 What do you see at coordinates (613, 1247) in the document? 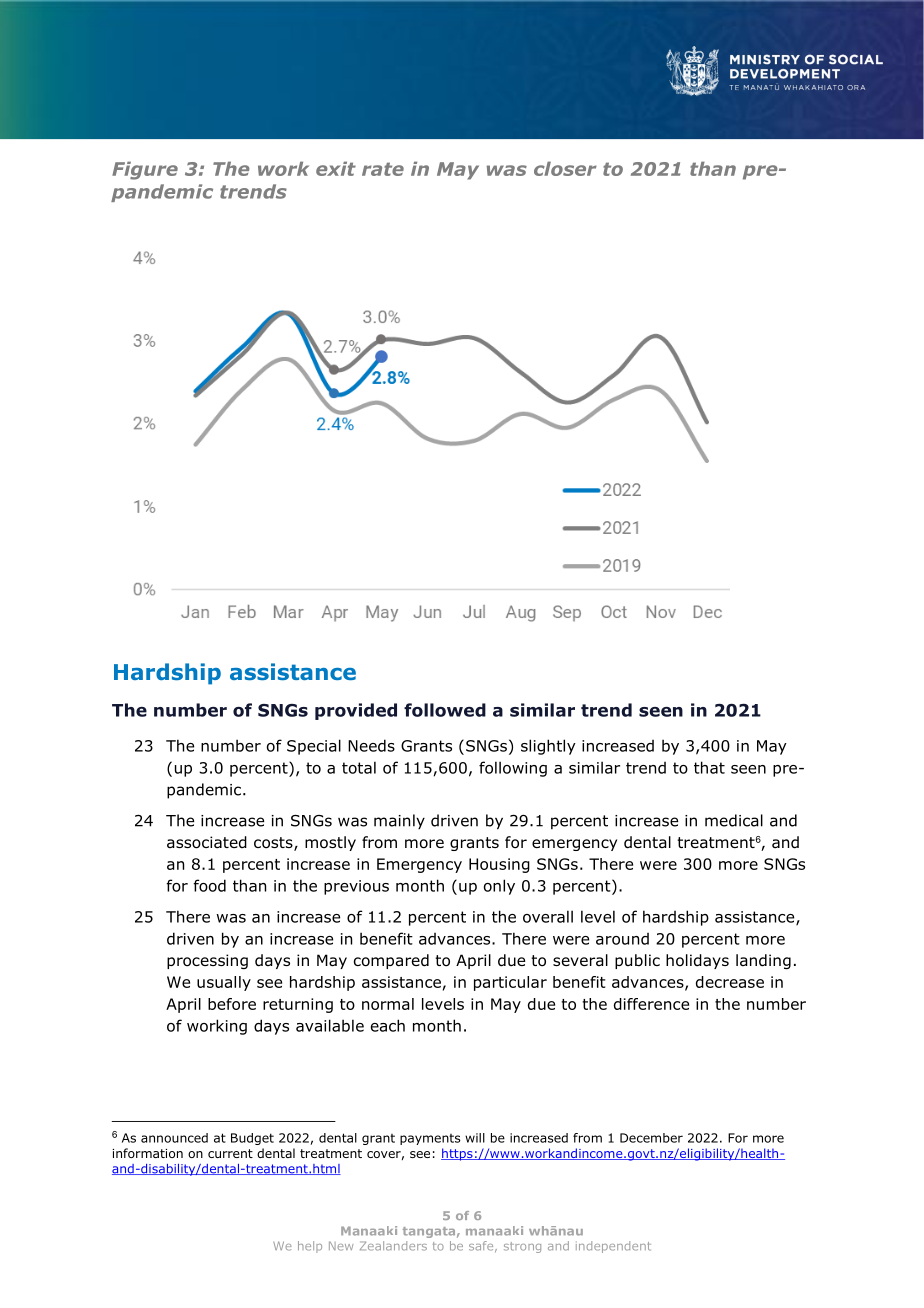
I see `independent` at bounding box center [613, 1247].
